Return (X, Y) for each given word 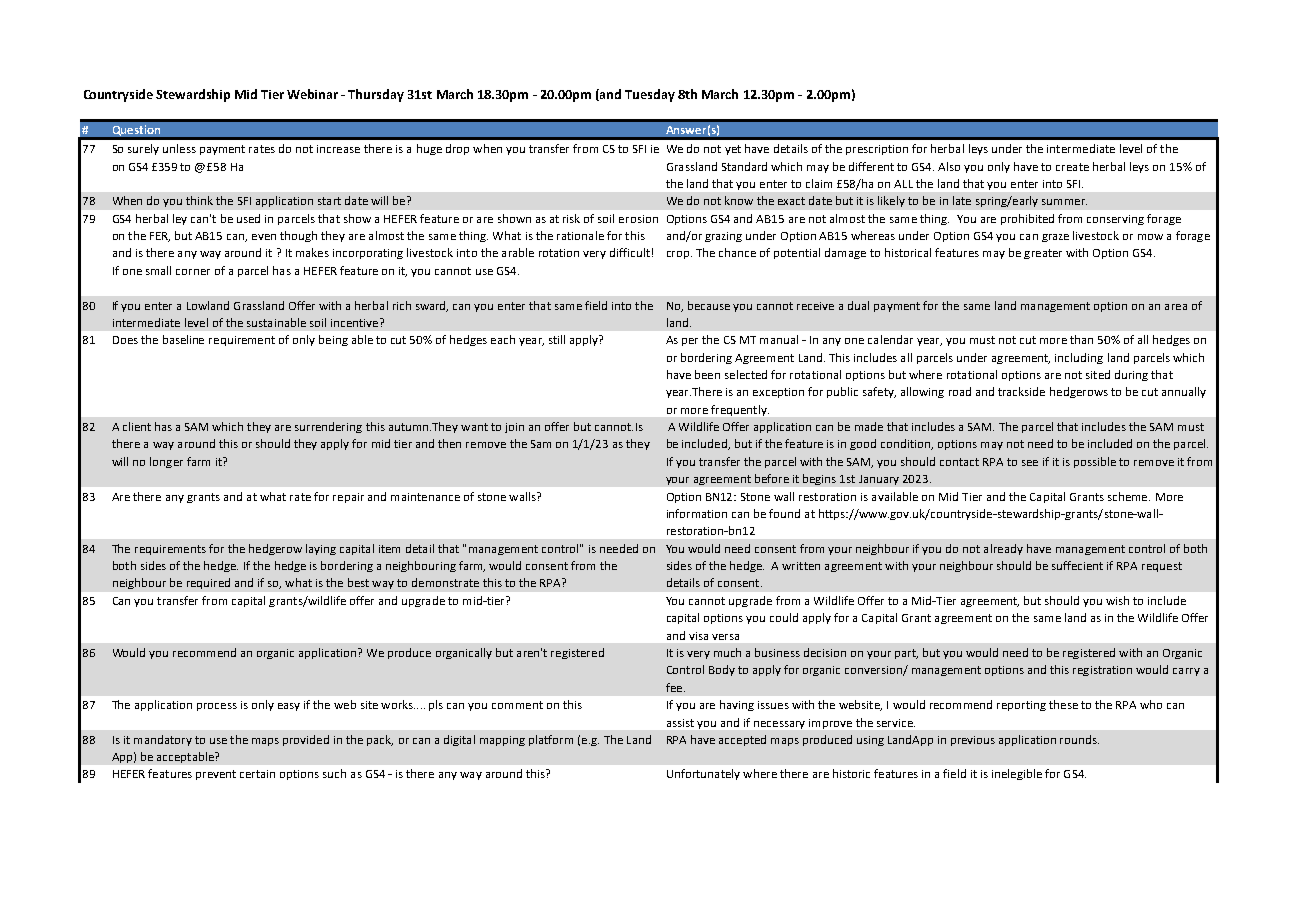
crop (678, 255)
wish (1117, 600)
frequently (740, 410)
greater (1043, 254)
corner (193, 272)
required (208, 583)
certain (257, 774)
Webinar (312, 94)
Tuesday (650, 95)
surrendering (328, 427)
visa (698, 636)
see (1030, 463)
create (1072, 167)
